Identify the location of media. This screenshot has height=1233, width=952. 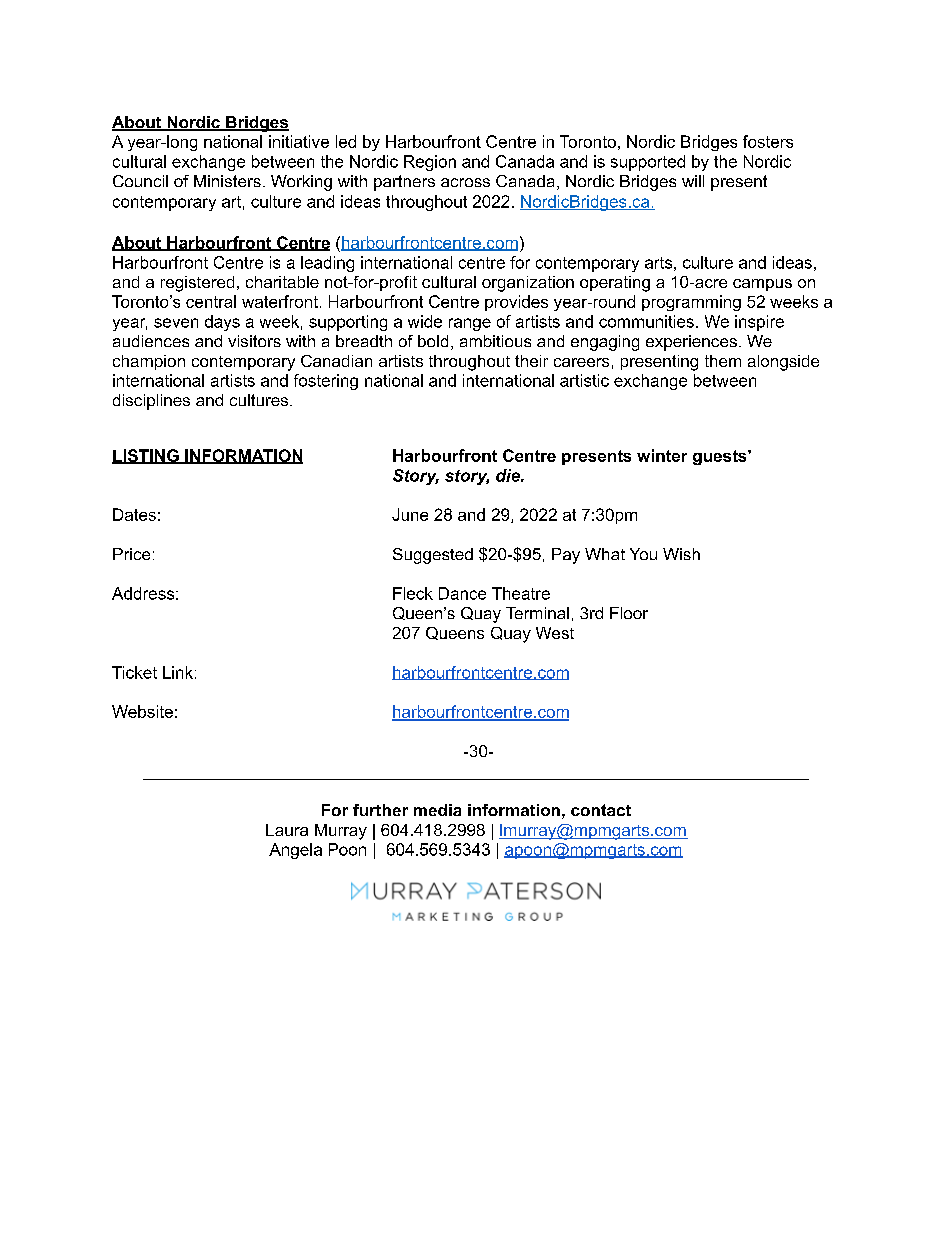
(437, 810).
